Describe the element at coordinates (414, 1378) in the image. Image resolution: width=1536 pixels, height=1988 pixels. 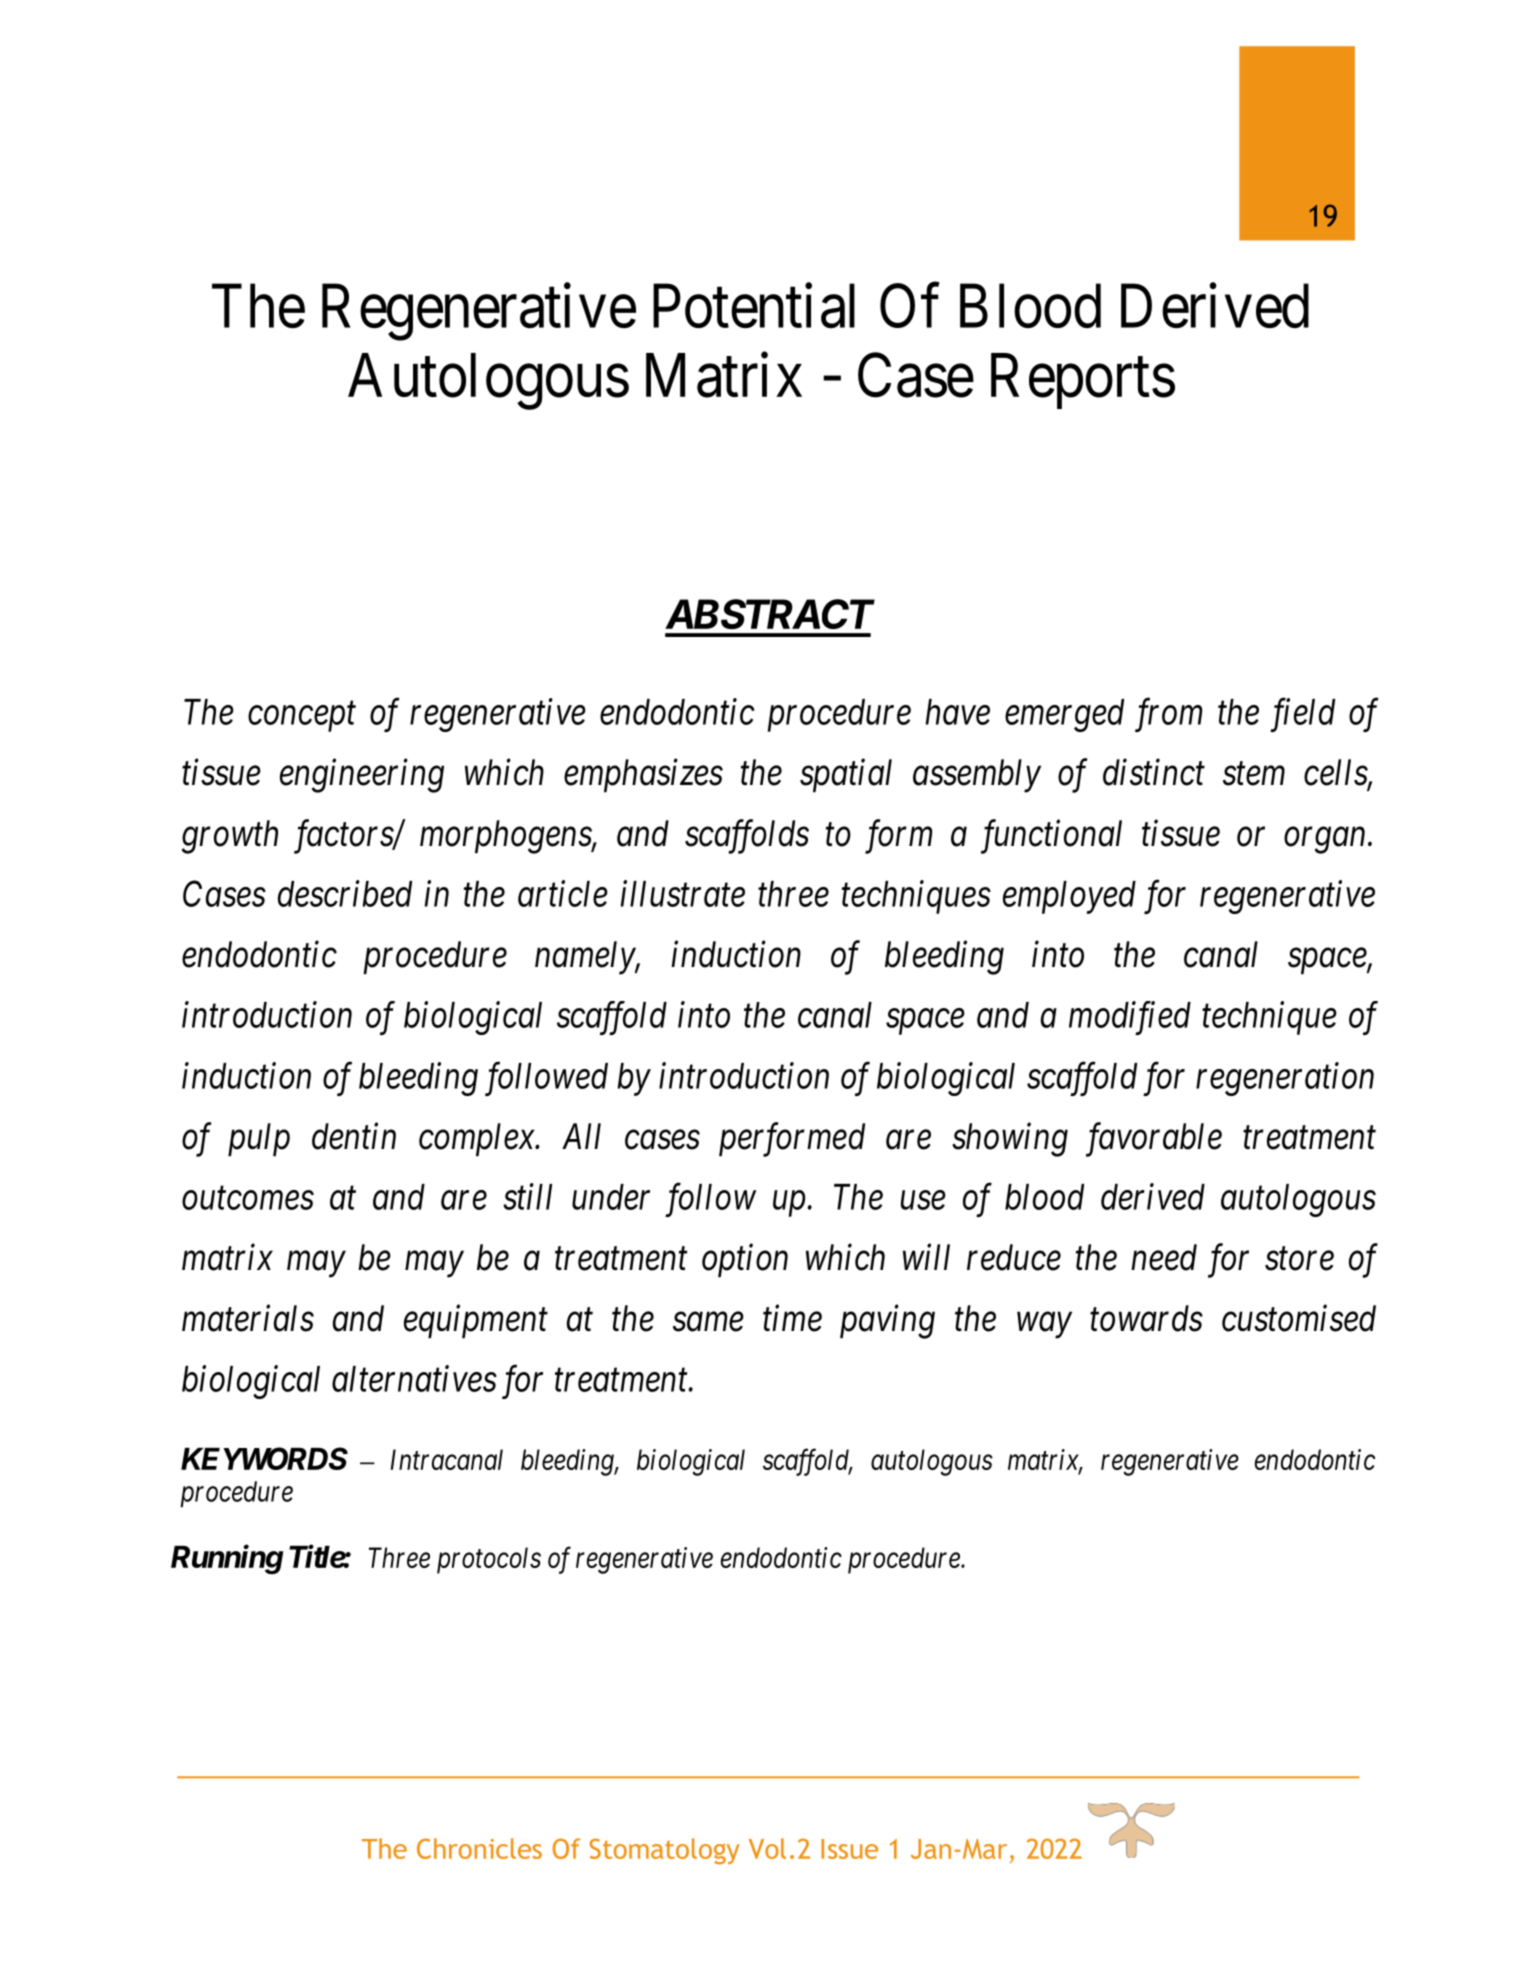
I see `alternatives` at that location.
